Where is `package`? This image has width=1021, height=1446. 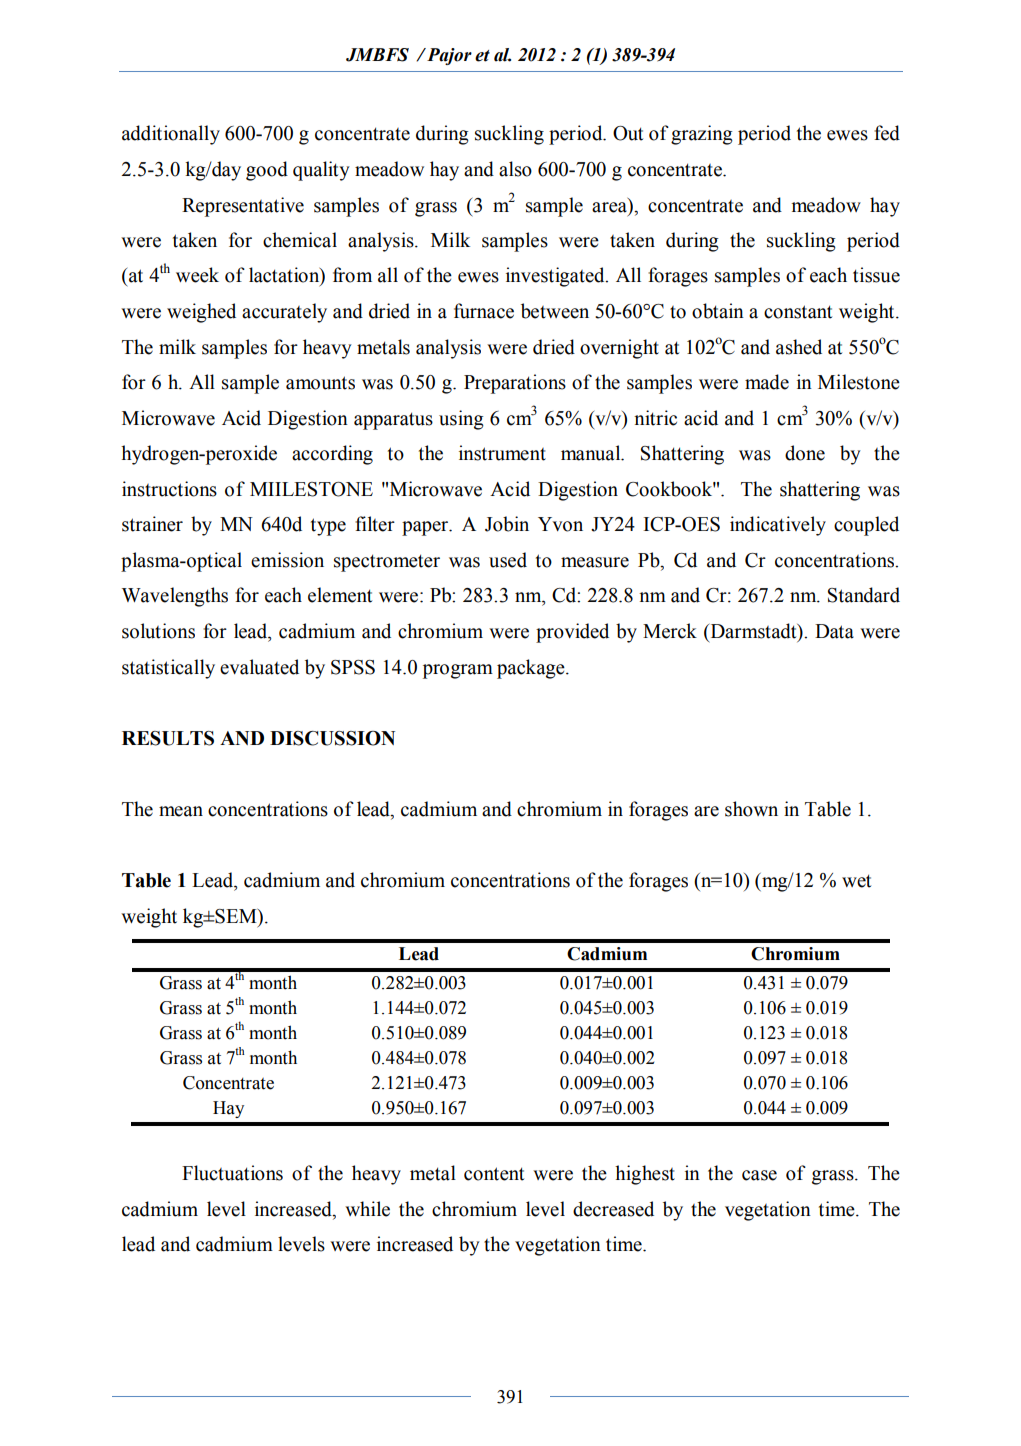
package is located at coordinates (532, 669).
